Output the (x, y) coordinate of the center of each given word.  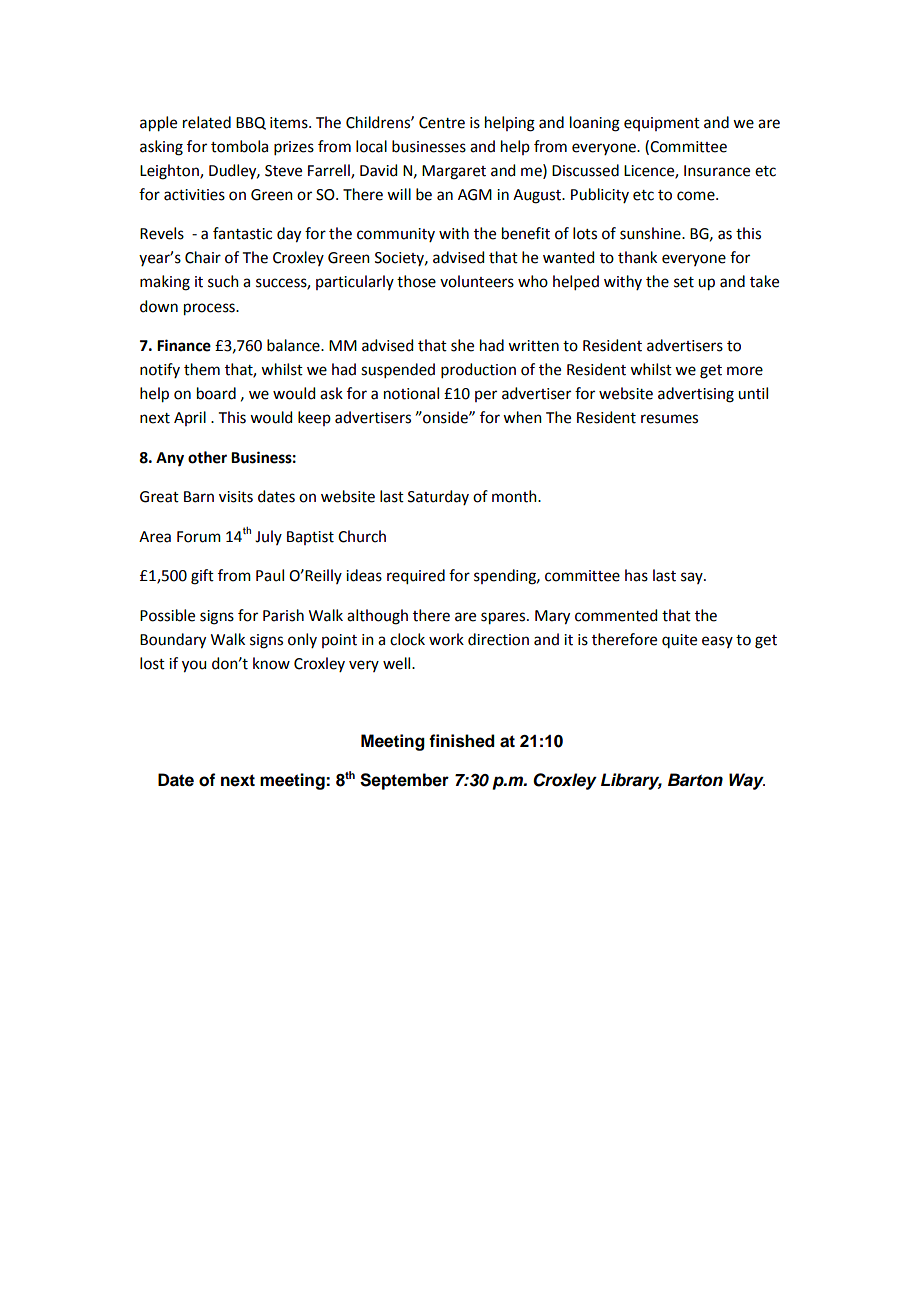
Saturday (438, 497)
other (207, 457)
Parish (283, 615)
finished (462, 741)
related (207, 122)
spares (504, 618)
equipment (662, 124)
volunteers (477, 281)
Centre (442, 123)
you (194, 666)
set (684, 282)
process (210, 309)
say (693, 578)
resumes (669, 419)
